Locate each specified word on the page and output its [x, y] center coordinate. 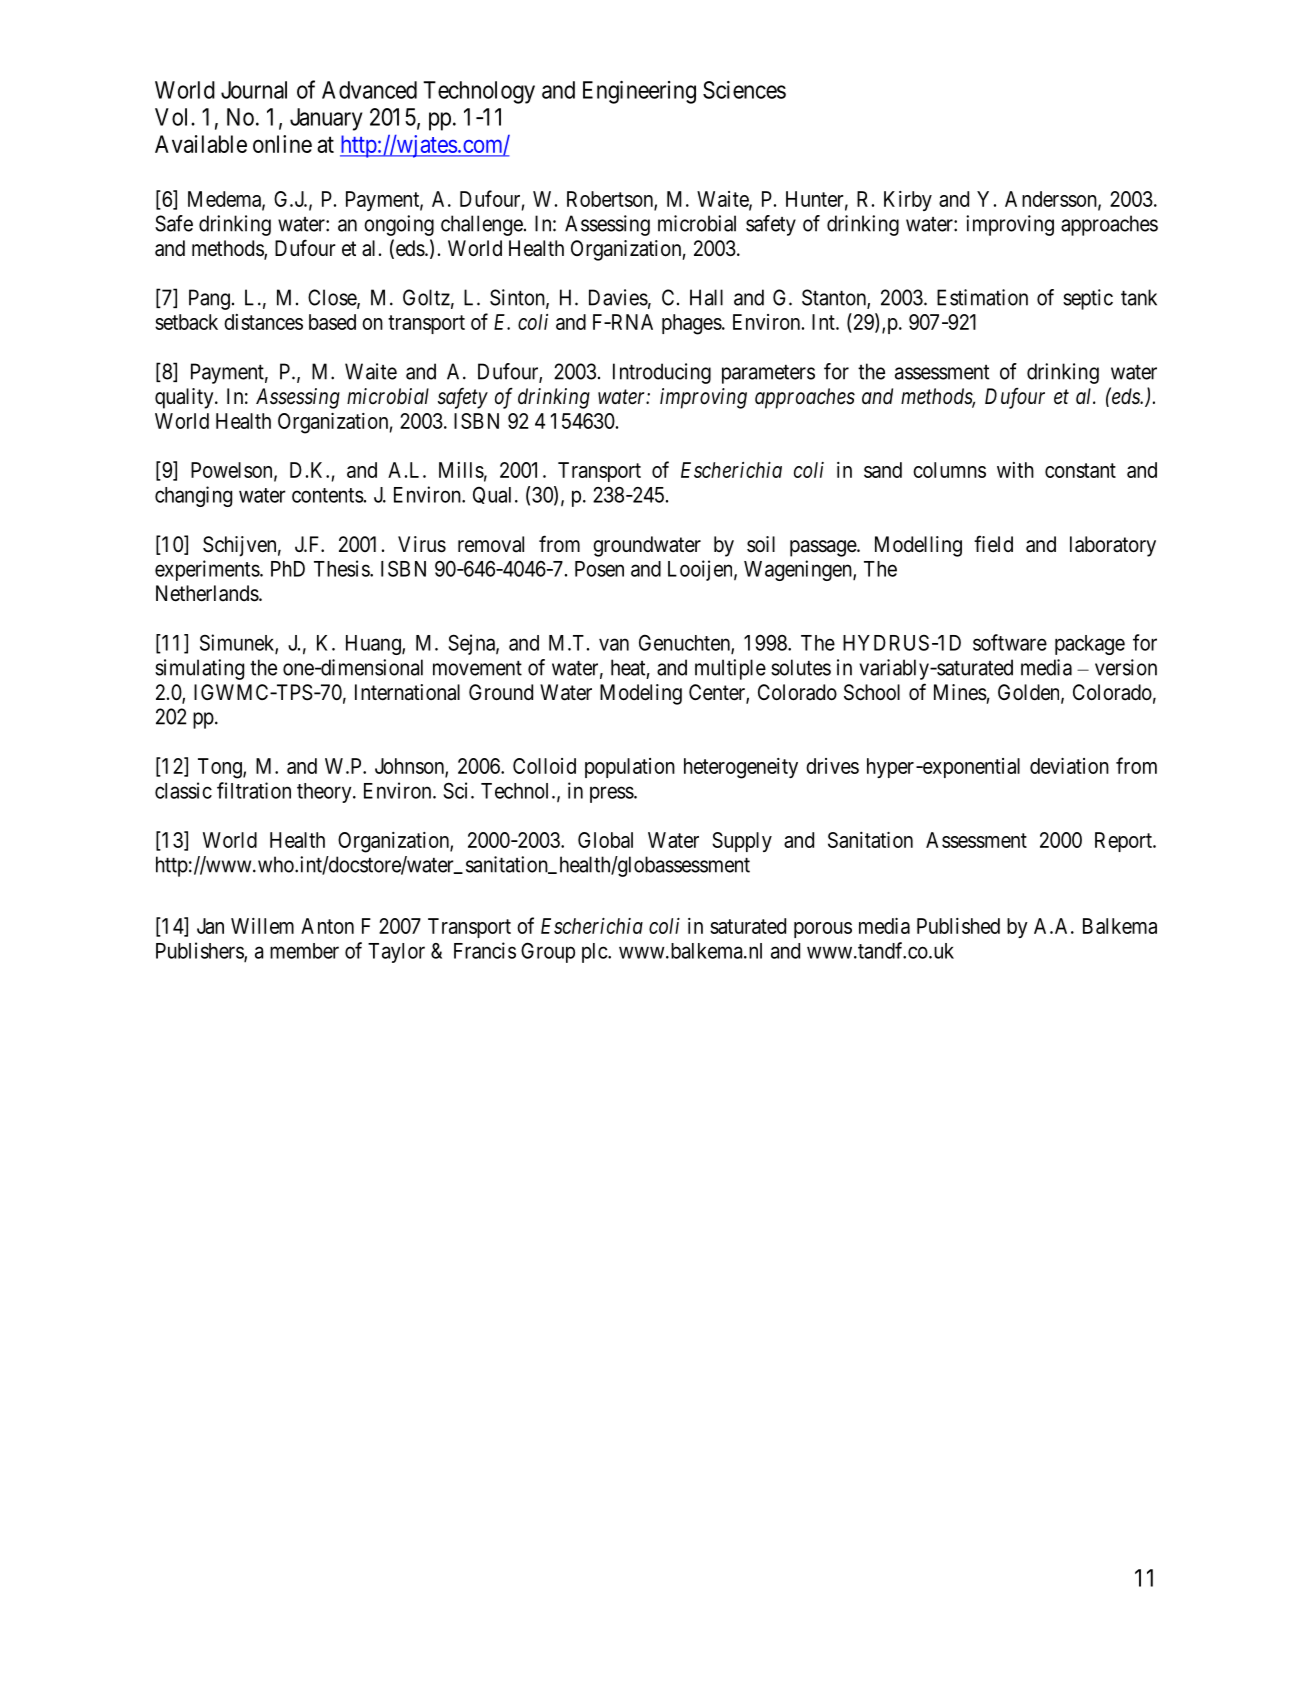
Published [958, 926]
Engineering [639, 92]
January [326, 119]
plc [595, 953]
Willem [262, 926]
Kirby [908, 201]
